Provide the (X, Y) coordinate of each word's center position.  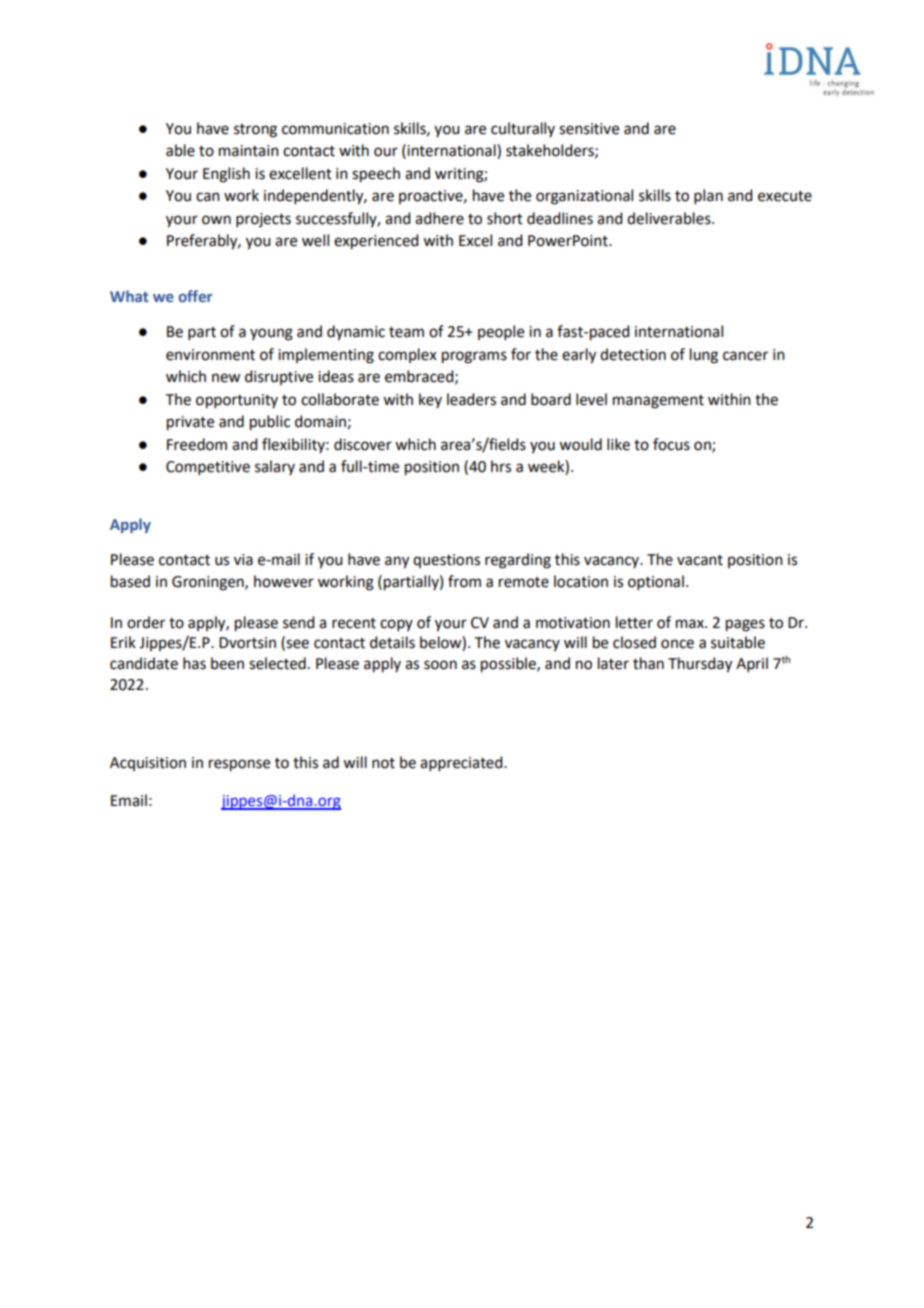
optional (656, 582)
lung (704, 356)
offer (195, 296)
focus (671, 444)
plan (708, 196)
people (501, 332)
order (146, 622)
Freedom (197, 444)
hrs (501, 466)
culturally (523, 129)
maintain (249, 151)
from (464, 581)
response (239, 765)
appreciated (462, 763)
